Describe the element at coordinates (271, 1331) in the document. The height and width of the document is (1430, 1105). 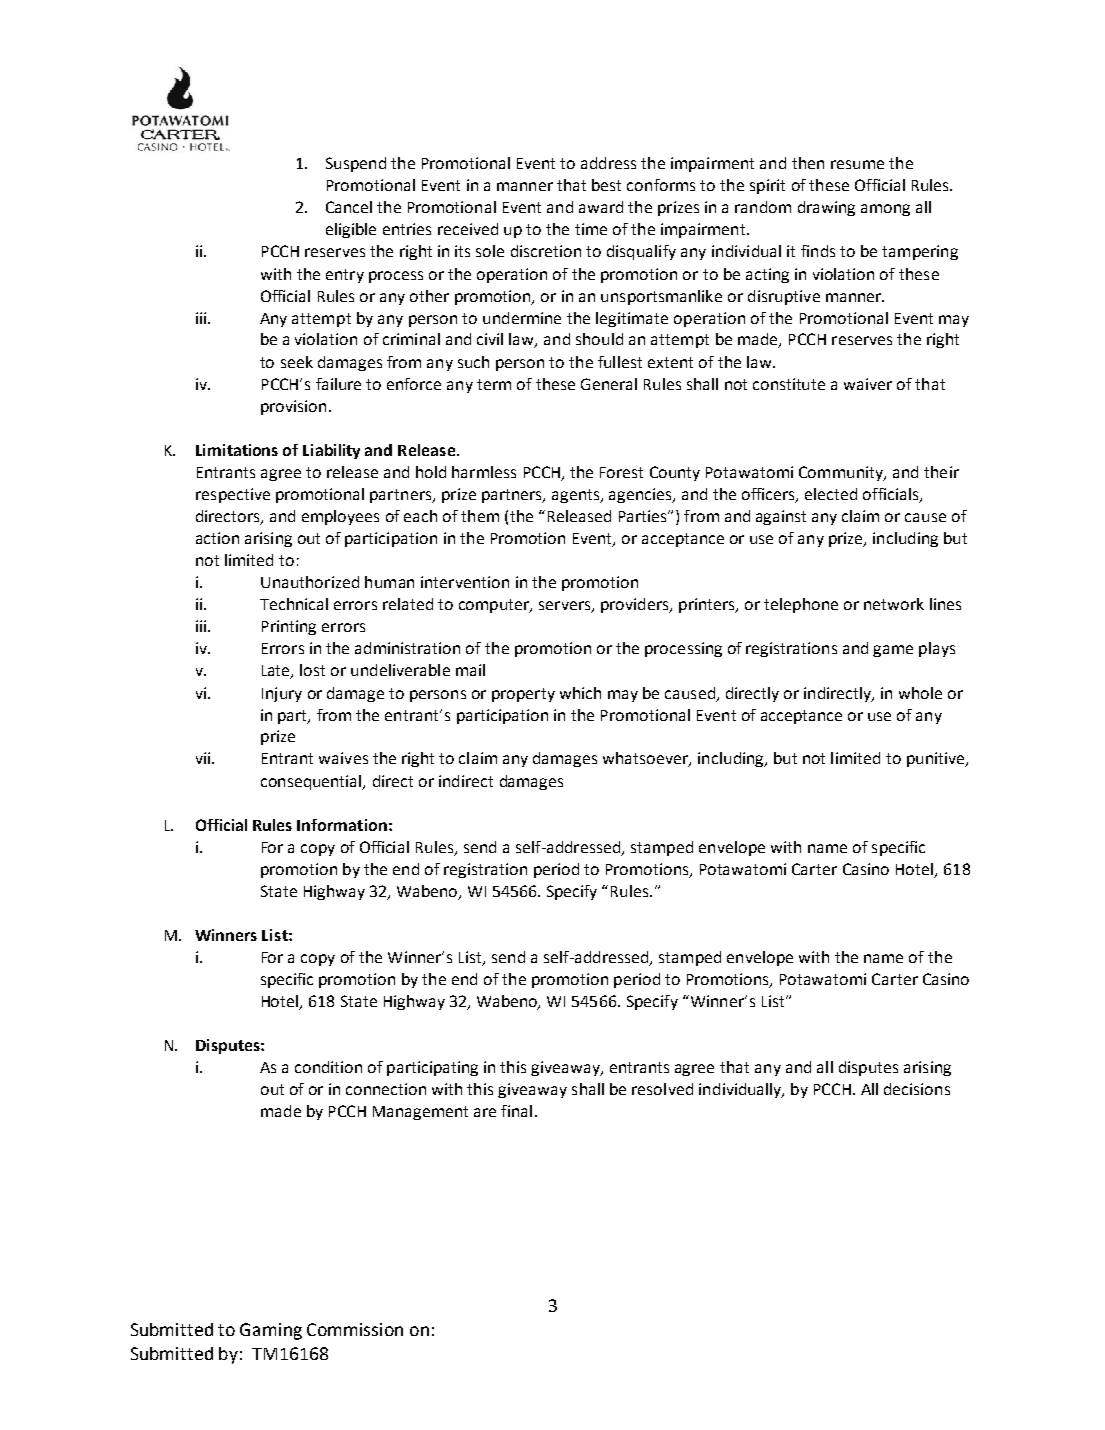
I see `Gaming` at that location.
